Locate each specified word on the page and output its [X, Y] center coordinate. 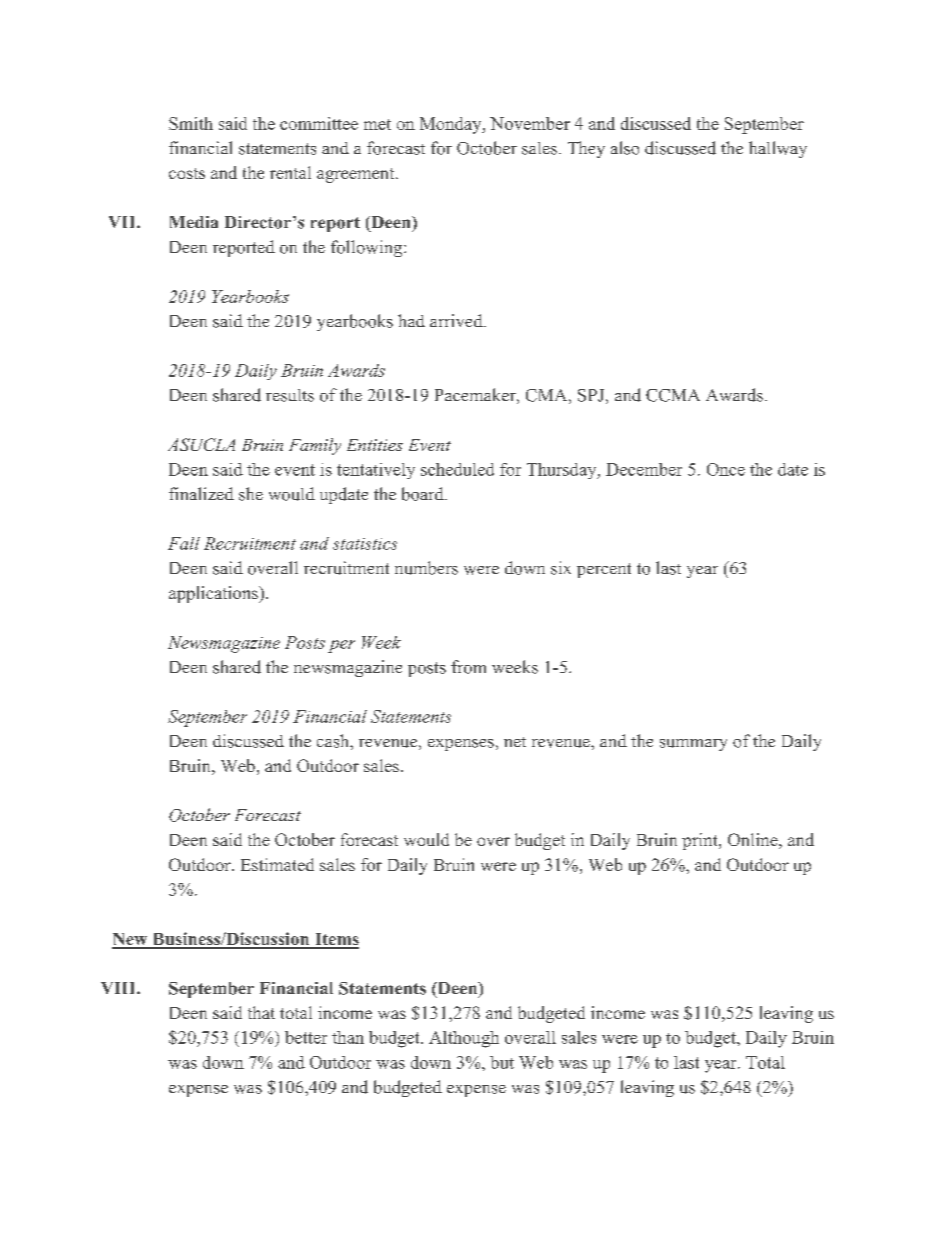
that [261, 1012]
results [290, 395]
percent [604, 570]
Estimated [277, 864]
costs [187, 173]
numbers [426, 568]
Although [464, 1039]
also [625, 148]
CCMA [673, 395]
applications [214, 594]
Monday [452, 125]
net [515, 742]
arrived [457, 320]
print [701, 841]
